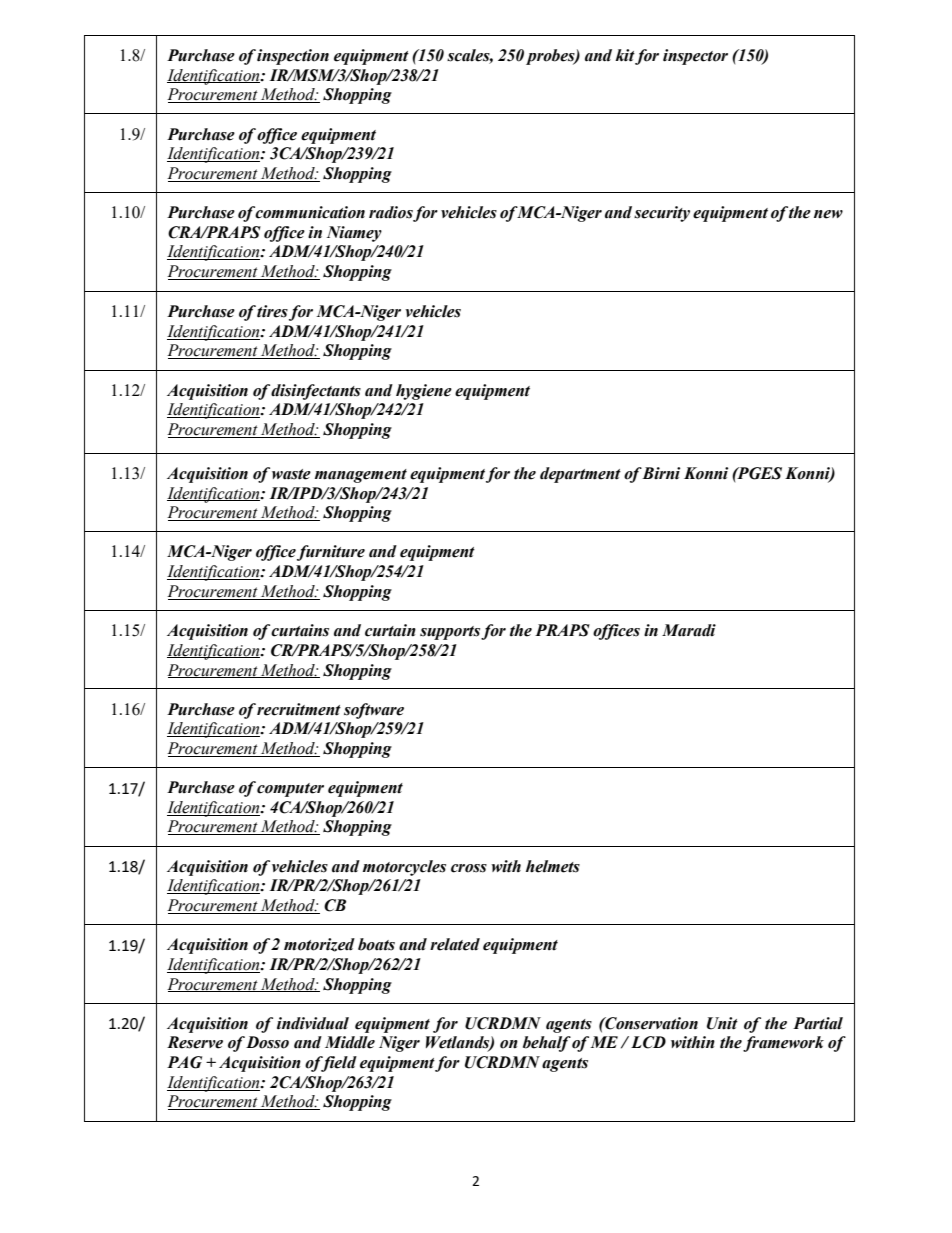  Describe the element at coordinates (695, 57) in the screenshot. I see `inspector` at that location.
